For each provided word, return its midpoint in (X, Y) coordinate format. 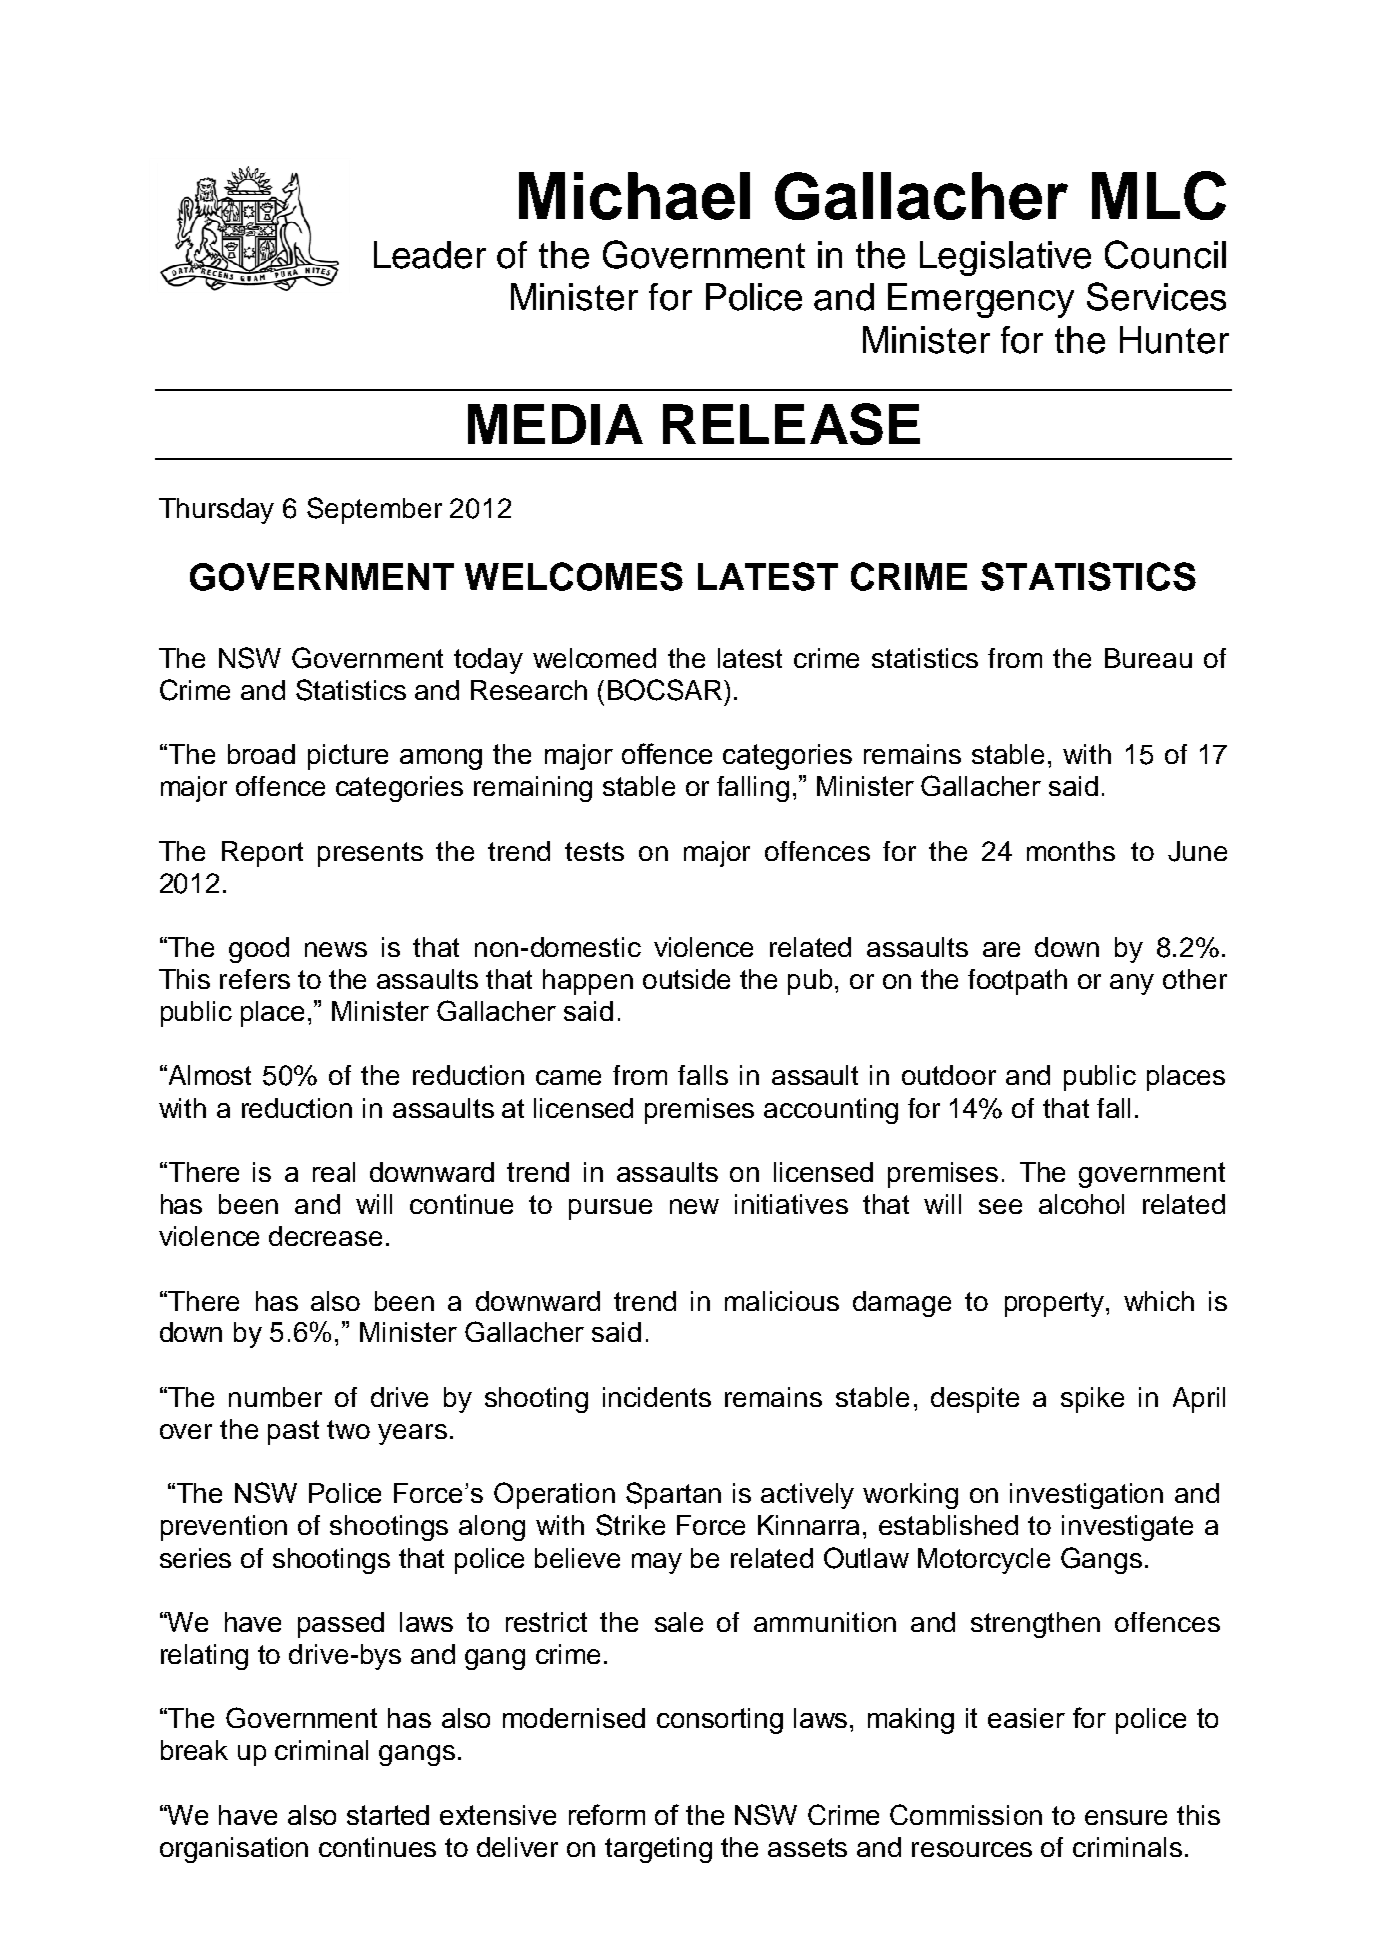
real (334, 1172)
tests (594, 851)
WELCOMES (574, 576)
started (388, 1815)
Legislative (1005, 258)
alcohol (1081, 1204)
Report (262, 854)
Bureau (1148, 658)
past (293, 1432)
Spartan (673, 1495)
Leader (430, 255)
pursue (610, 1209)
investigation (1086, 1496)
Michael (634, 196)
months (1071, 851)
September (374, 510)
